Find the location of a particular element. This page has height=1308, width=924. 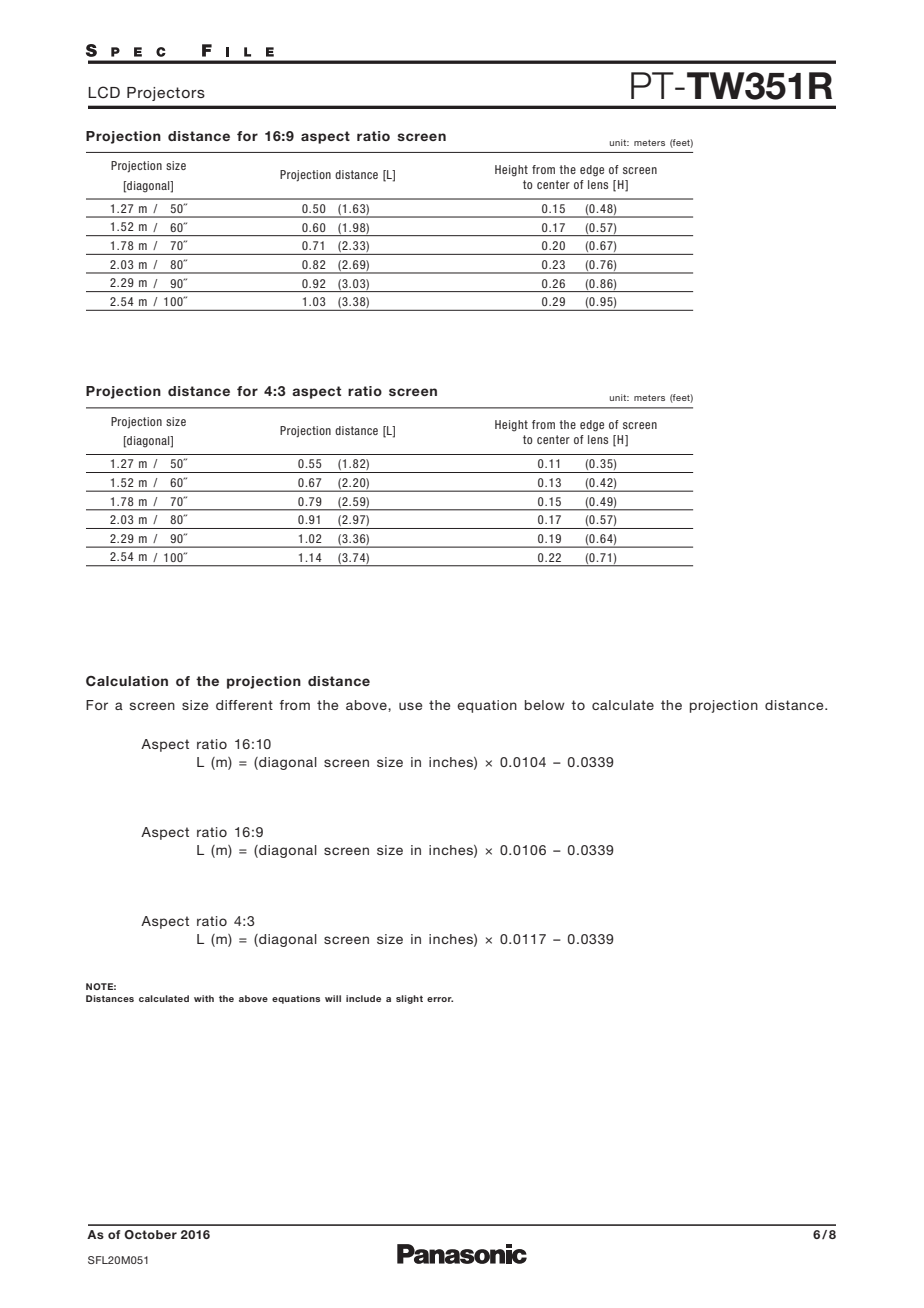

with is located at coordinates (204, 998).
